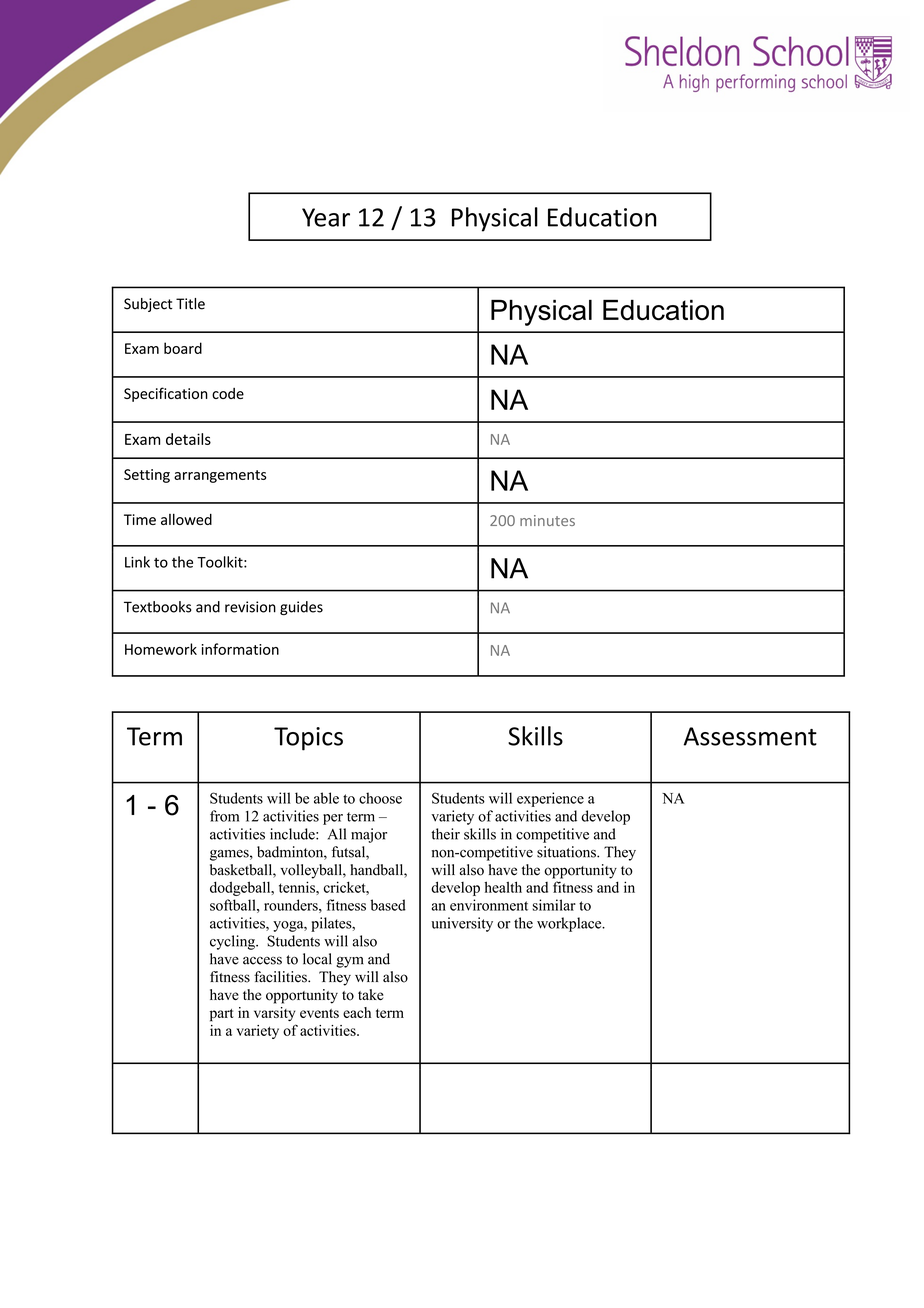  I want to click on revision, so click(250, 607).
